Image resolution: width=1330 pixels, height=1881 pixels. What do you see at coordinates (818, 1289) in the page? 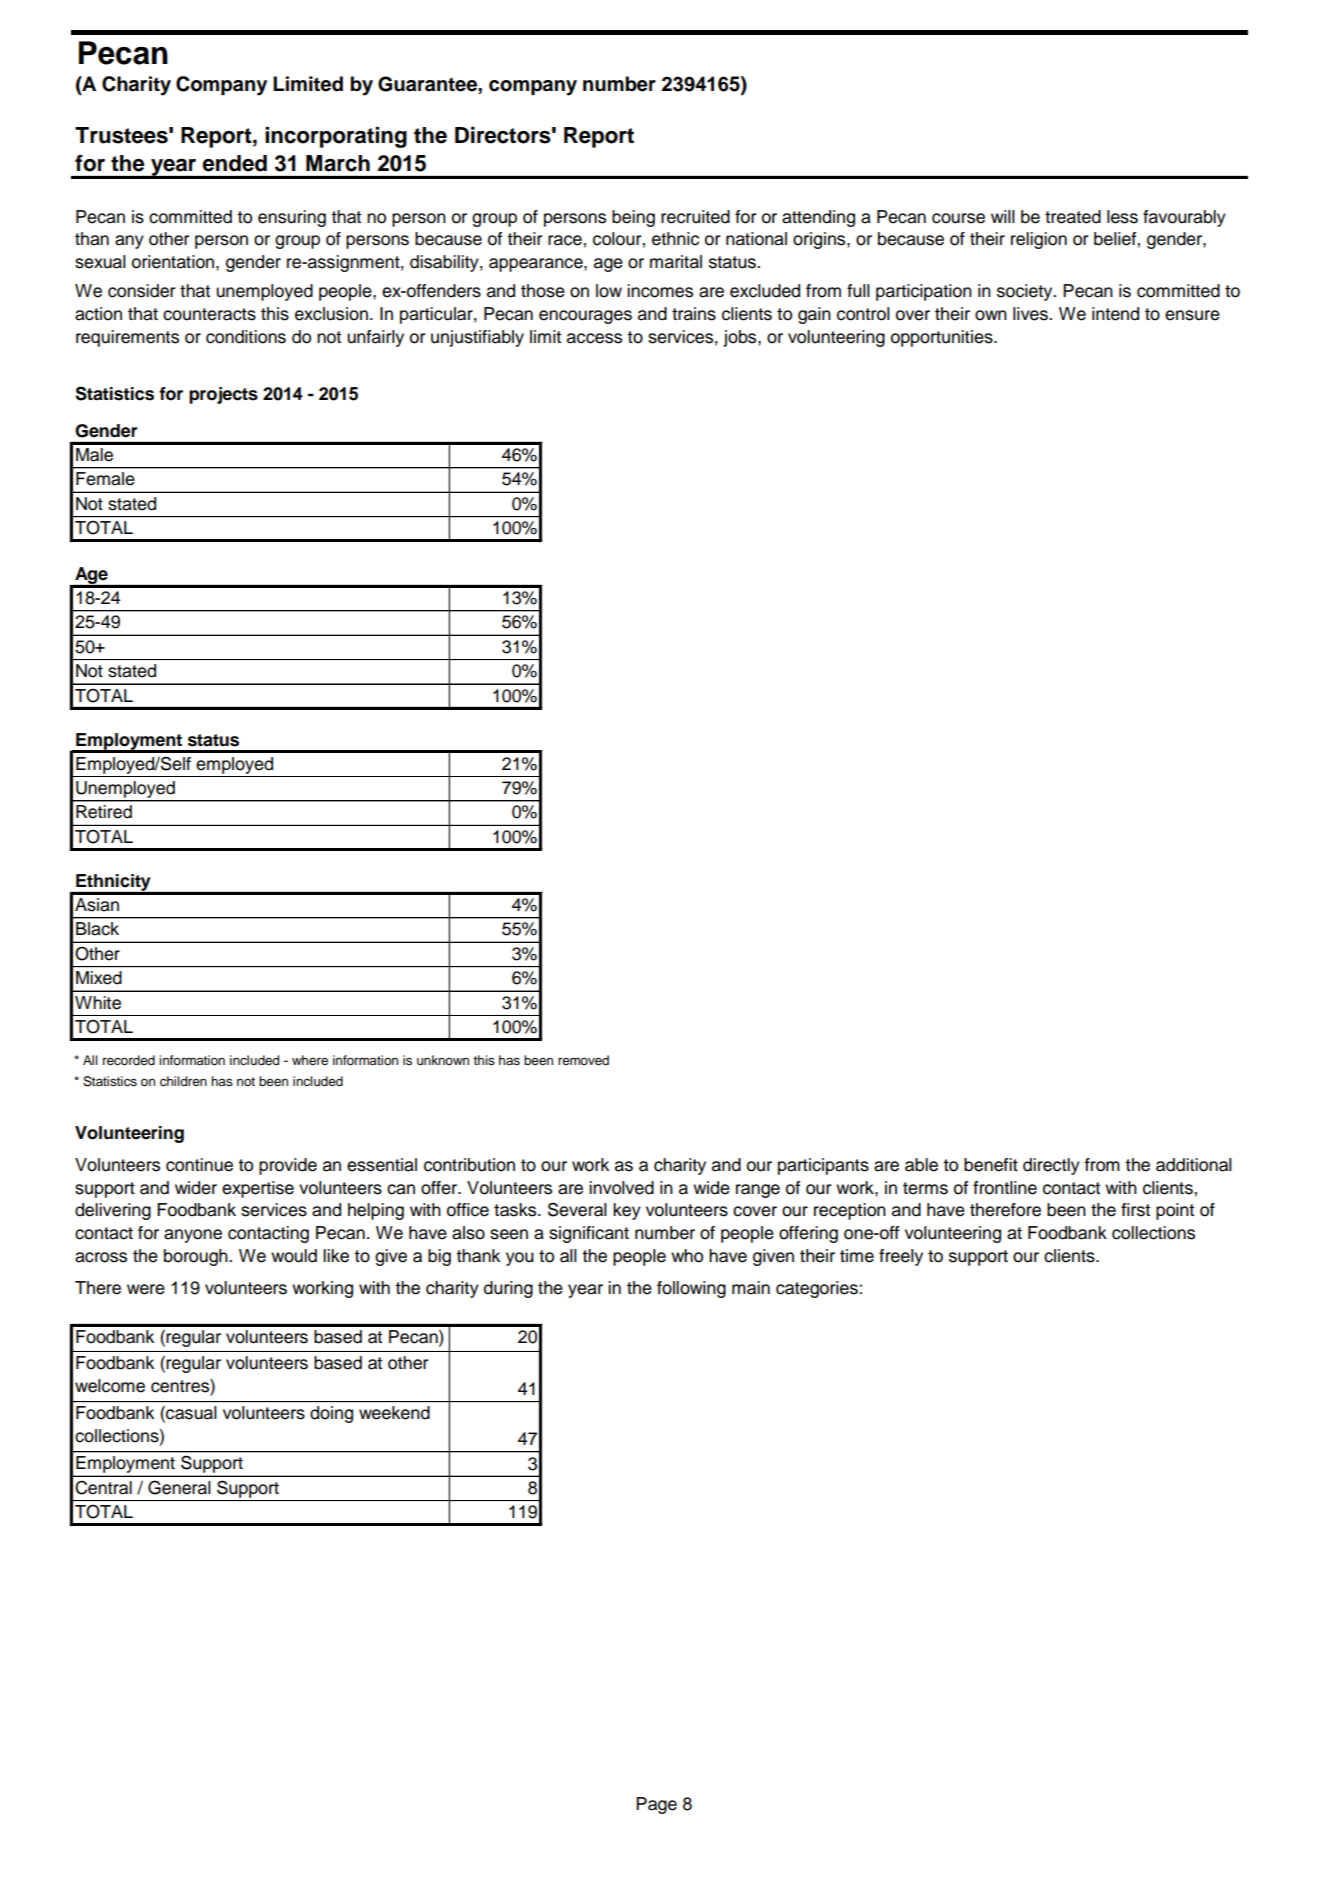
I see `categories` at bounding box center [818, 1289].
